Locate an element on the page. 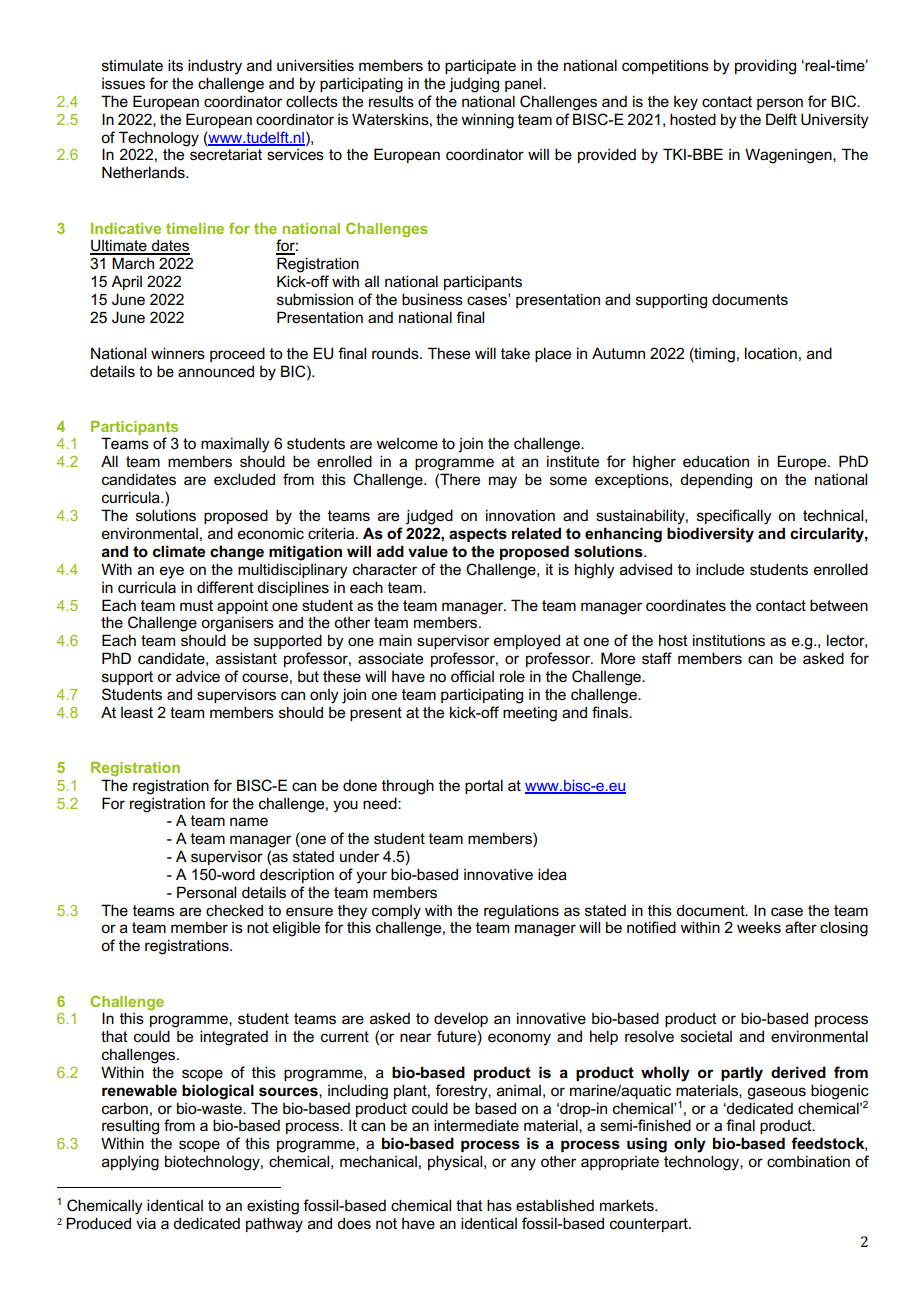 Image resolution: width=924 pixels, height=1308 pixels. weeks is located at coordinates (759, 928).
